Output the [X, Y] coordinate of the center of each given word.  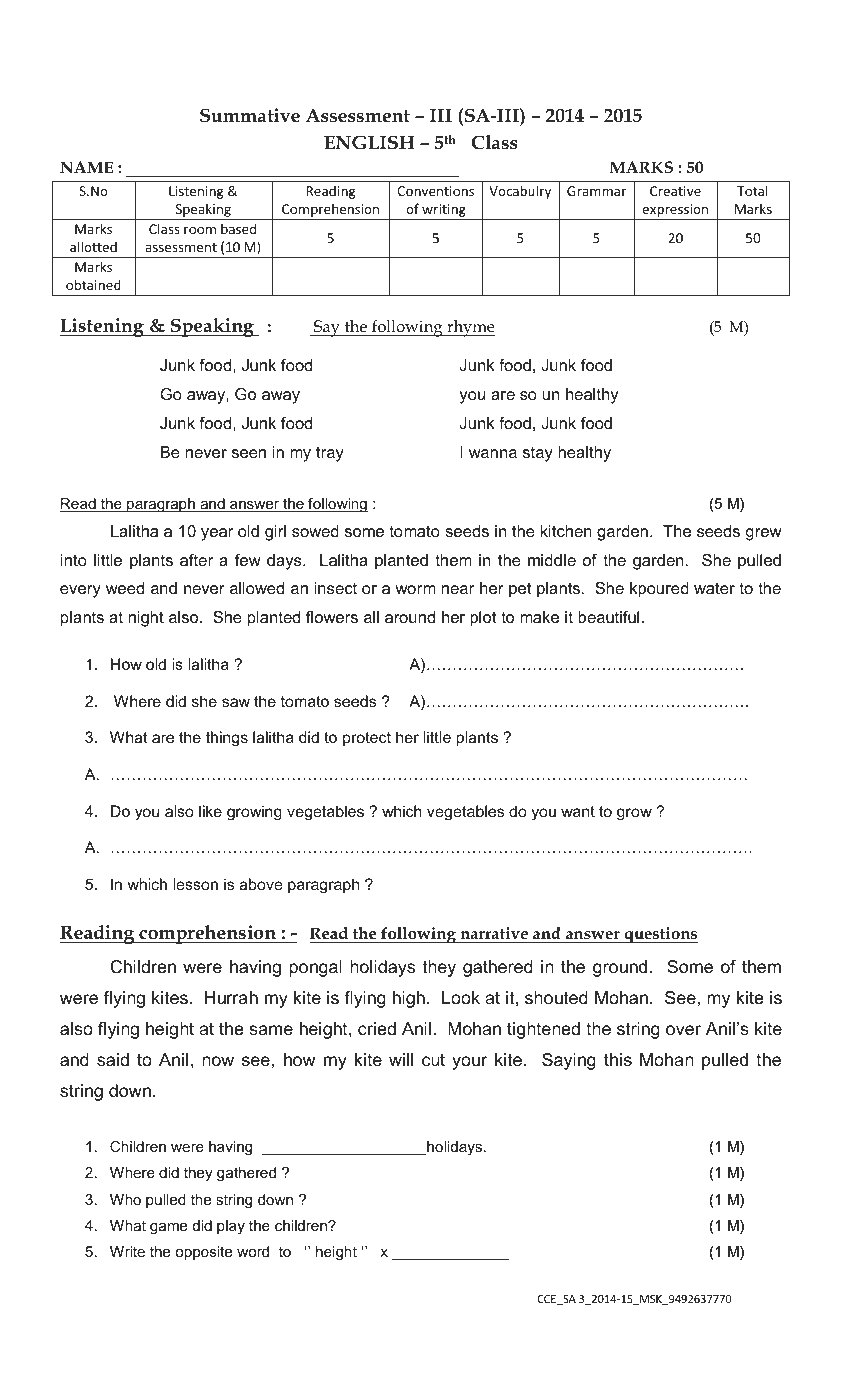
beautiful [608, 617]
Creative [675, 191]
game [168, 1228]
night [146, 619]
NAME [86, 167]
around [410, 617]
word [253, 1251]
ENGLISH [369, 142]
